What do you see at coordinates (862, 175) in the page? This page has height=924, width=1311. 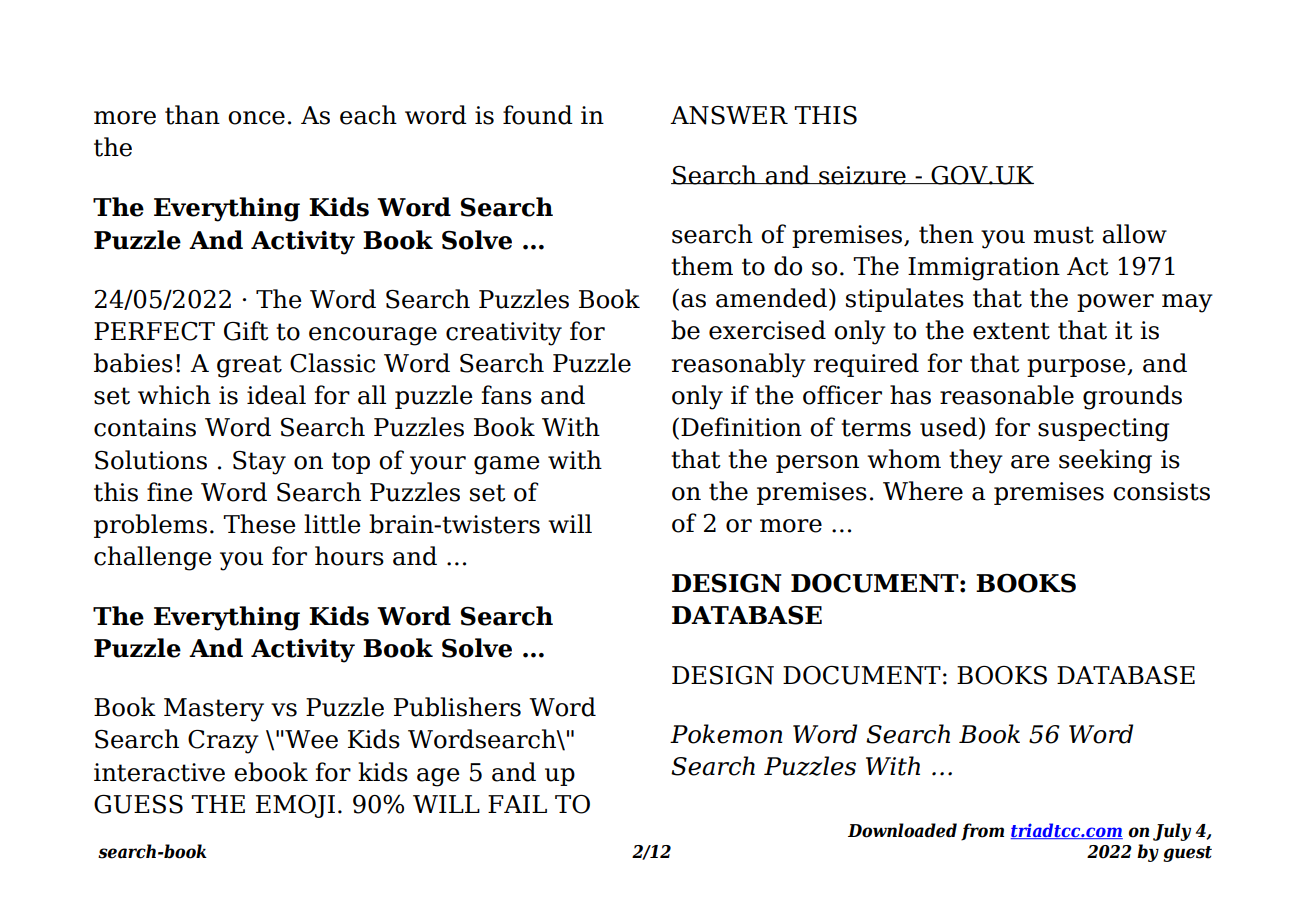 I see `seizure` at bounding box center [862, 175].
